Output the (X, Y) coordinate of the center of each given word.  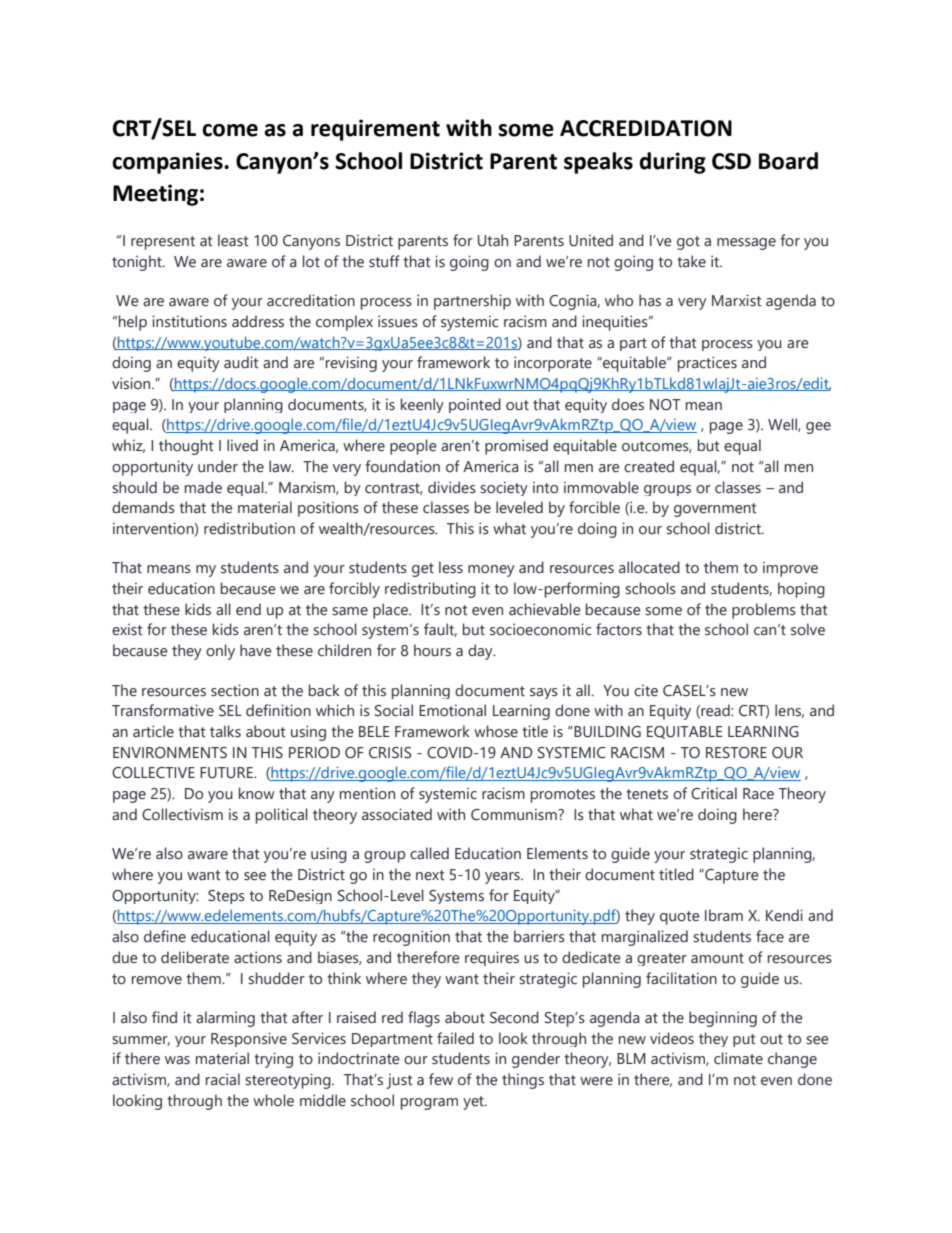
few (441, 1079)
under (218, 466)
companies (168, 163)
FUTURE (228, 773)
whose (496, 731)
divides (452, 487)
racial (223, 1079)
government (715, 510)
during (672, 163)
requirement (375, 130)
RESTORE (736, 753)
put (744, 1040)
